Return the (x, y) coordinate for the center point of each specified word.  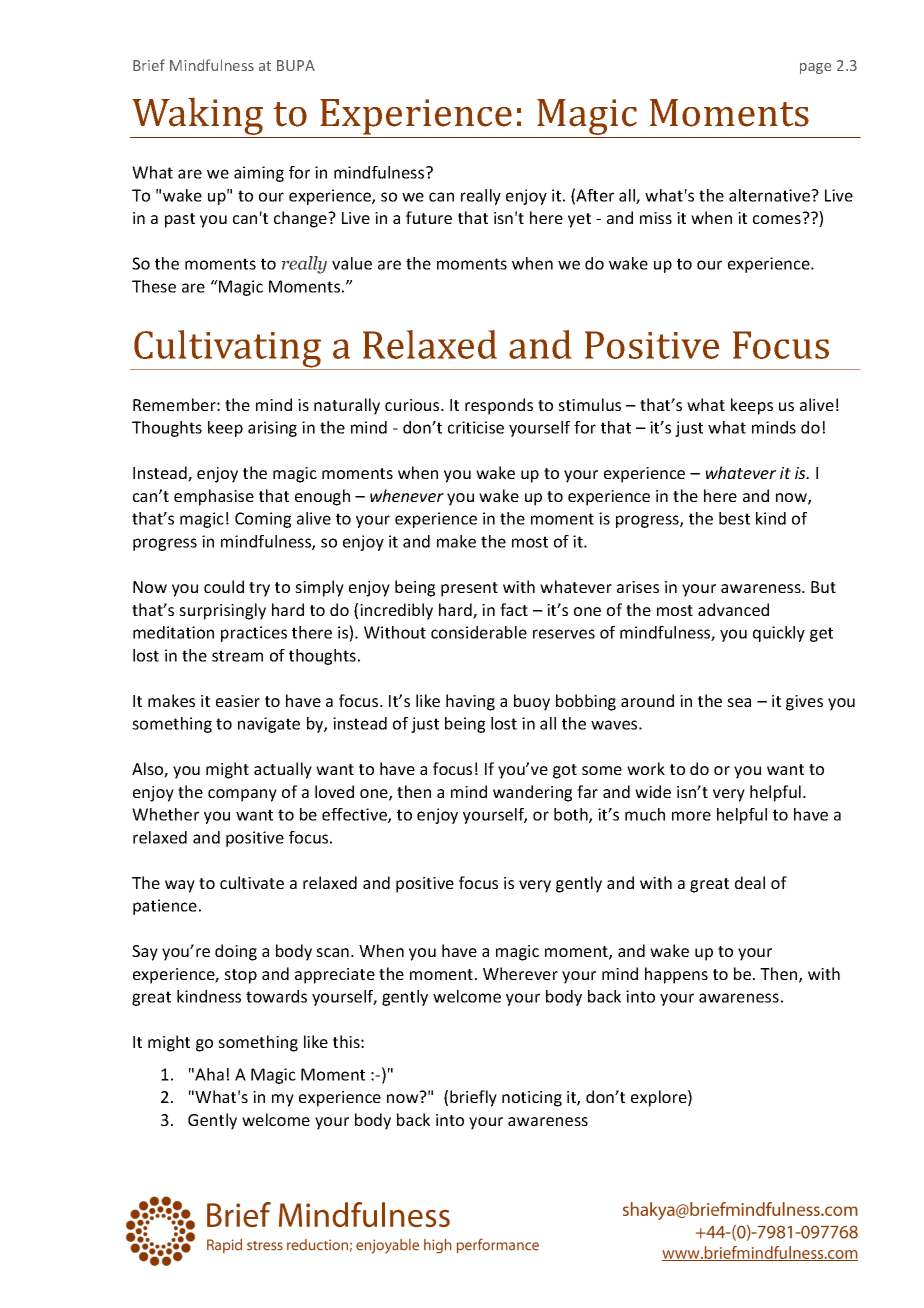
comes (777, 219)
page (815, 68)
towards (276, 996)
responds (499, 406)
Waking (198, 117)
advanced (733, 609)
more (691, 816)
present (469, 589)
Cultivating (228, 350)
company (242, 795)
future (429, 217)
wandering (532, 793)
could (224, 586)
